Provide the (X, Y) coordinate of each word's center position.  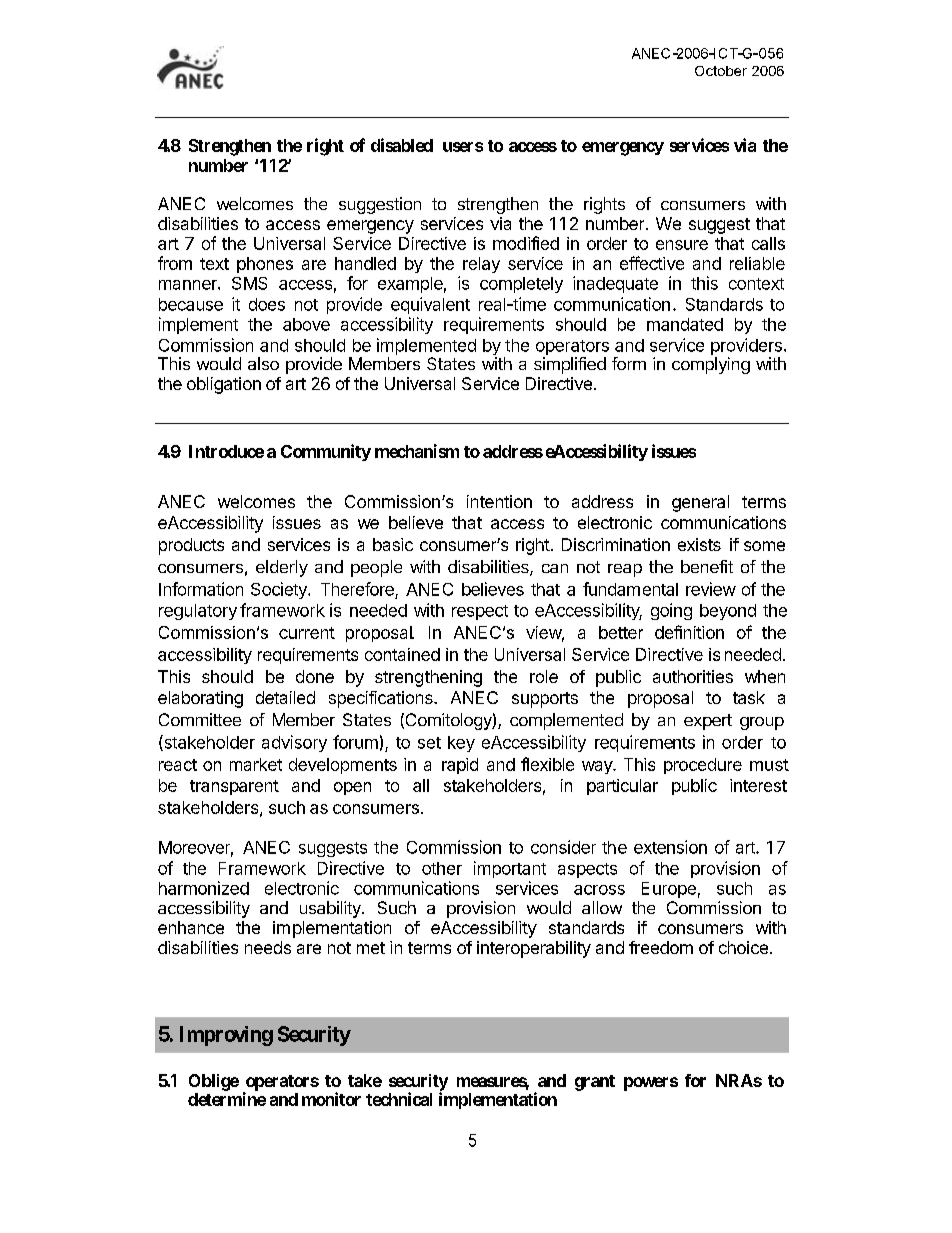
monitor (331, 1099)
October (721, 71)
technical (399, 1099)
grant (595, 1083)
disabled (402, 145)
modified (526, 243)
